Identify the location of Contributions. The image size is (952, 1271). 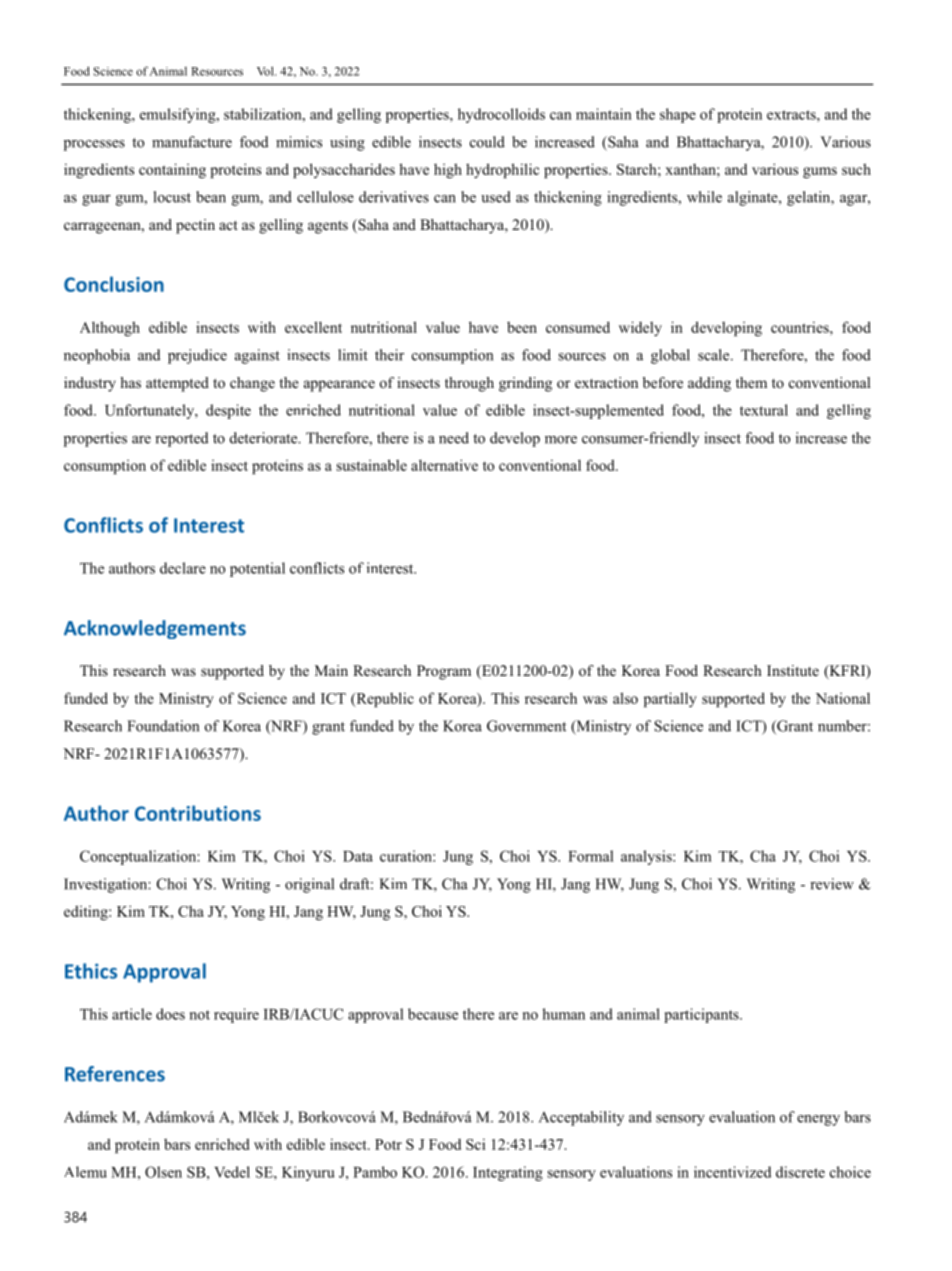
(198, 813).
